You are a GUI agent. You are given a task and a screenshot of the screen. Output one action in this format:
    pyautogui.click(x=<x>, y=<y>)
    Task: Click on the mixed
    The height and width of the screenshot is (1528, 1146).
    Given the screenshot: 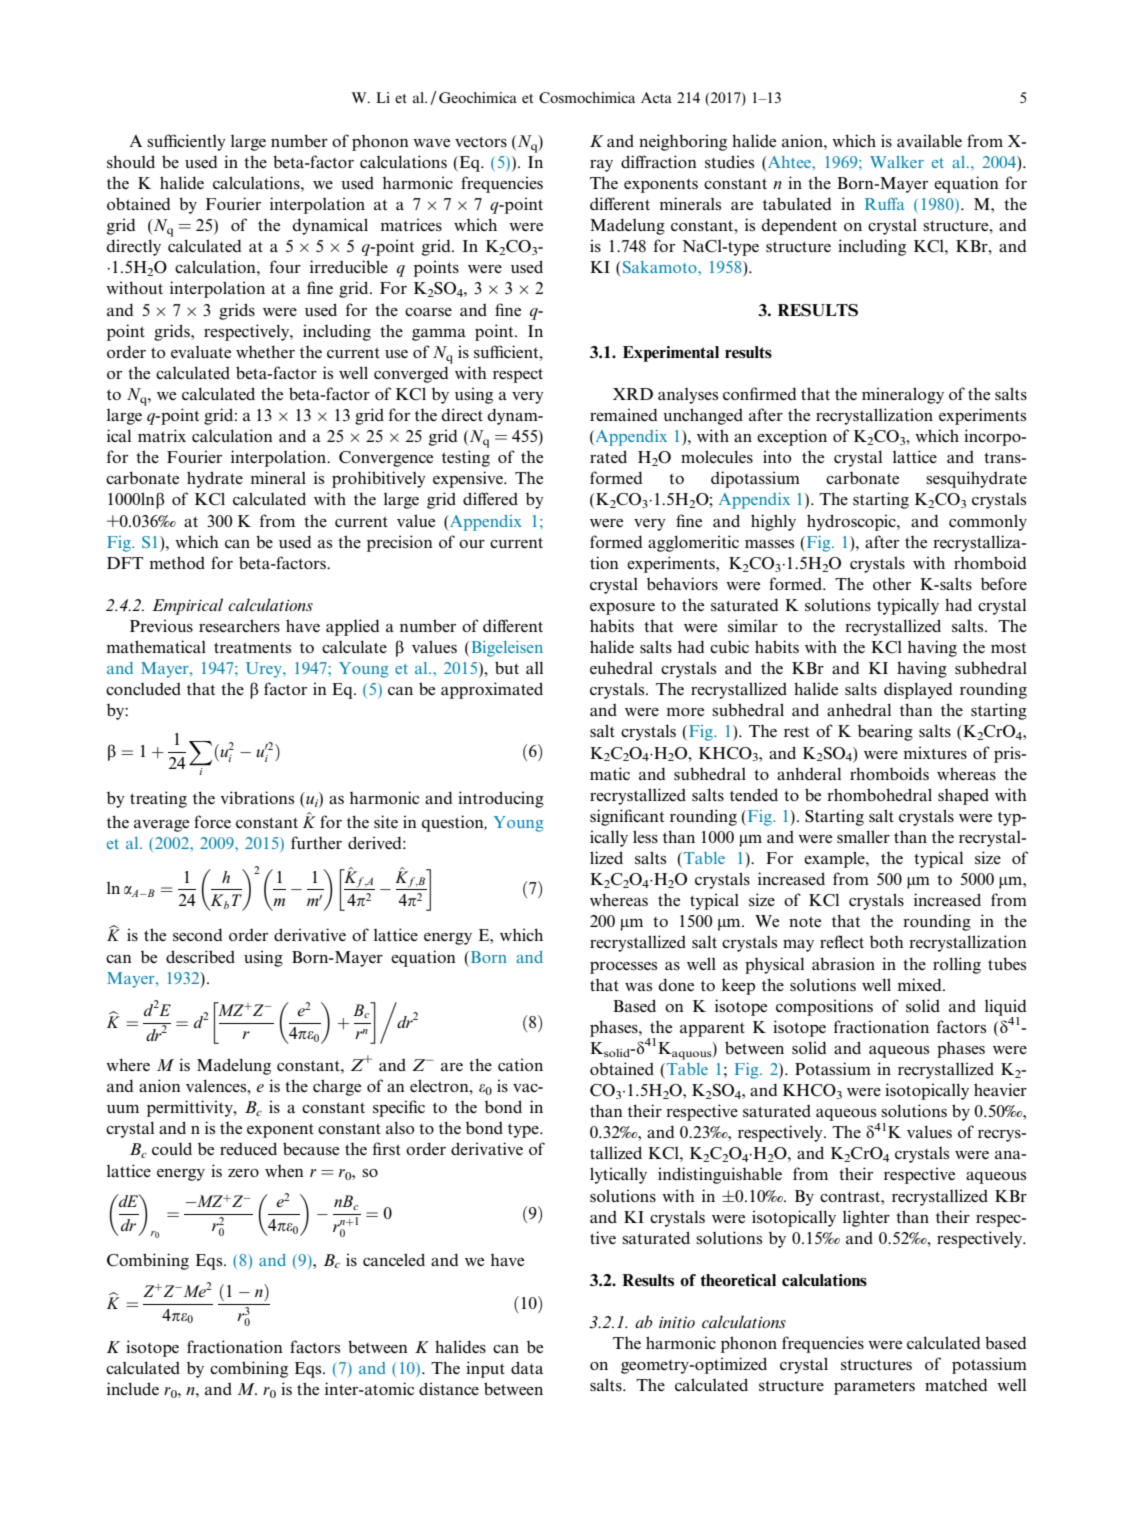 What is the action you would take?
    pyautogui.click(x=920, y=984)
